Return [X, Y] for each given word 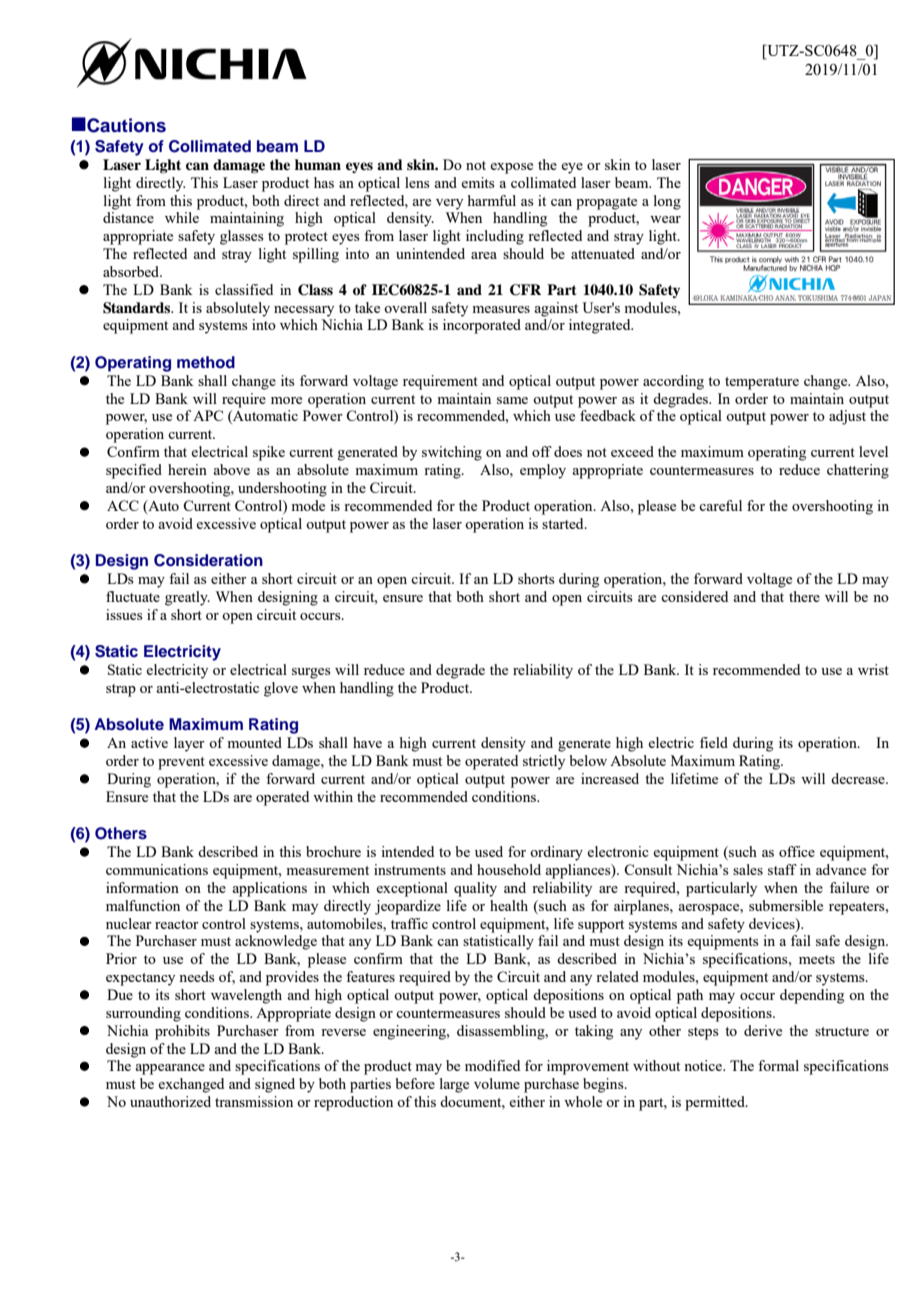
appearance [170, 1069]
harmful [492, 200]
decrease [859, 778]
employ [543, 471]
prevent [181, 763]
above [231, 469]
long [667, 202]
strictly [544, 762]
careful [720, 505]
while [182, 217]
